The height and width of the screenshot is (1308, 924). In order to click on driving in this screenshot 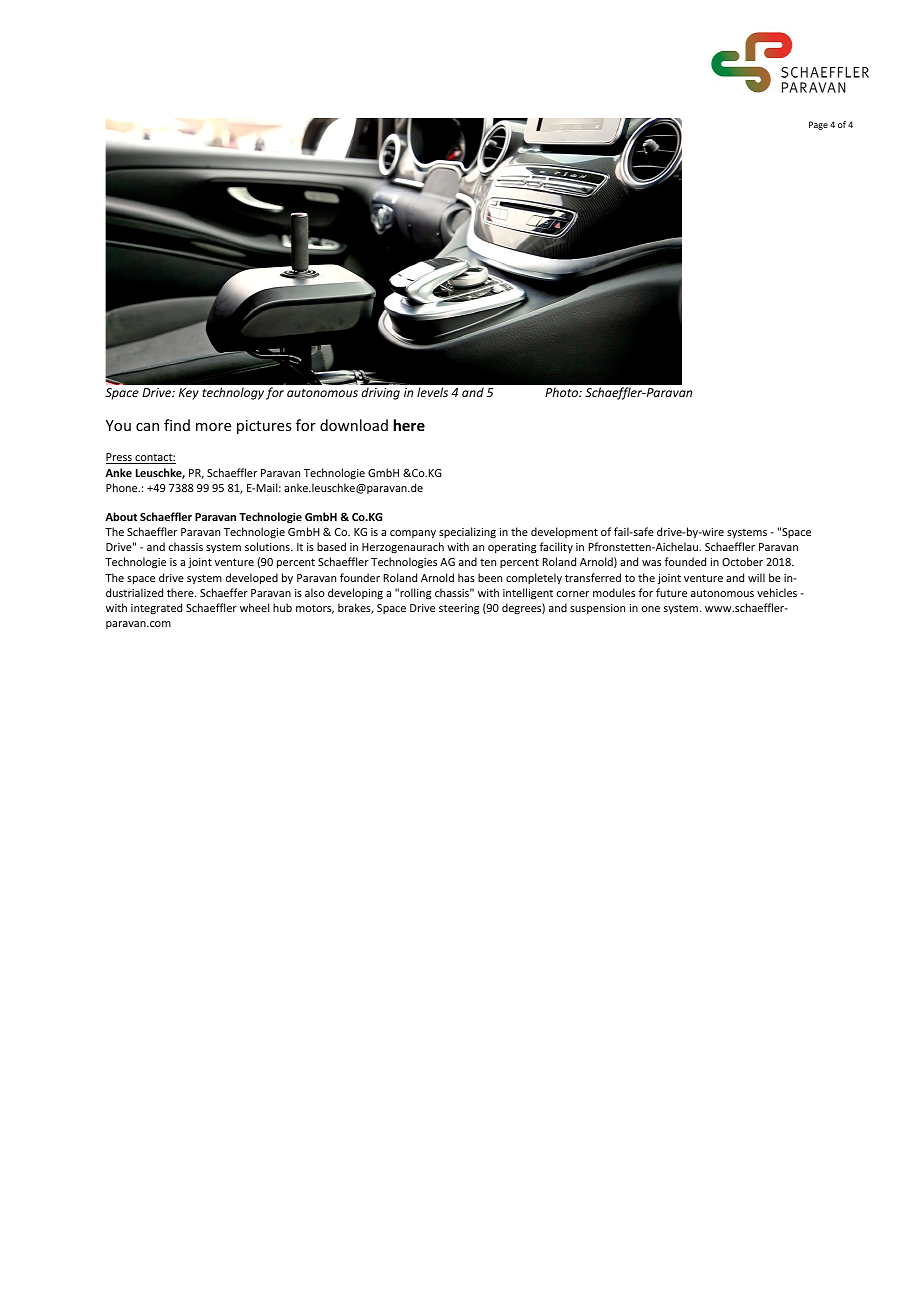, I will do `click(381, 393)`.
